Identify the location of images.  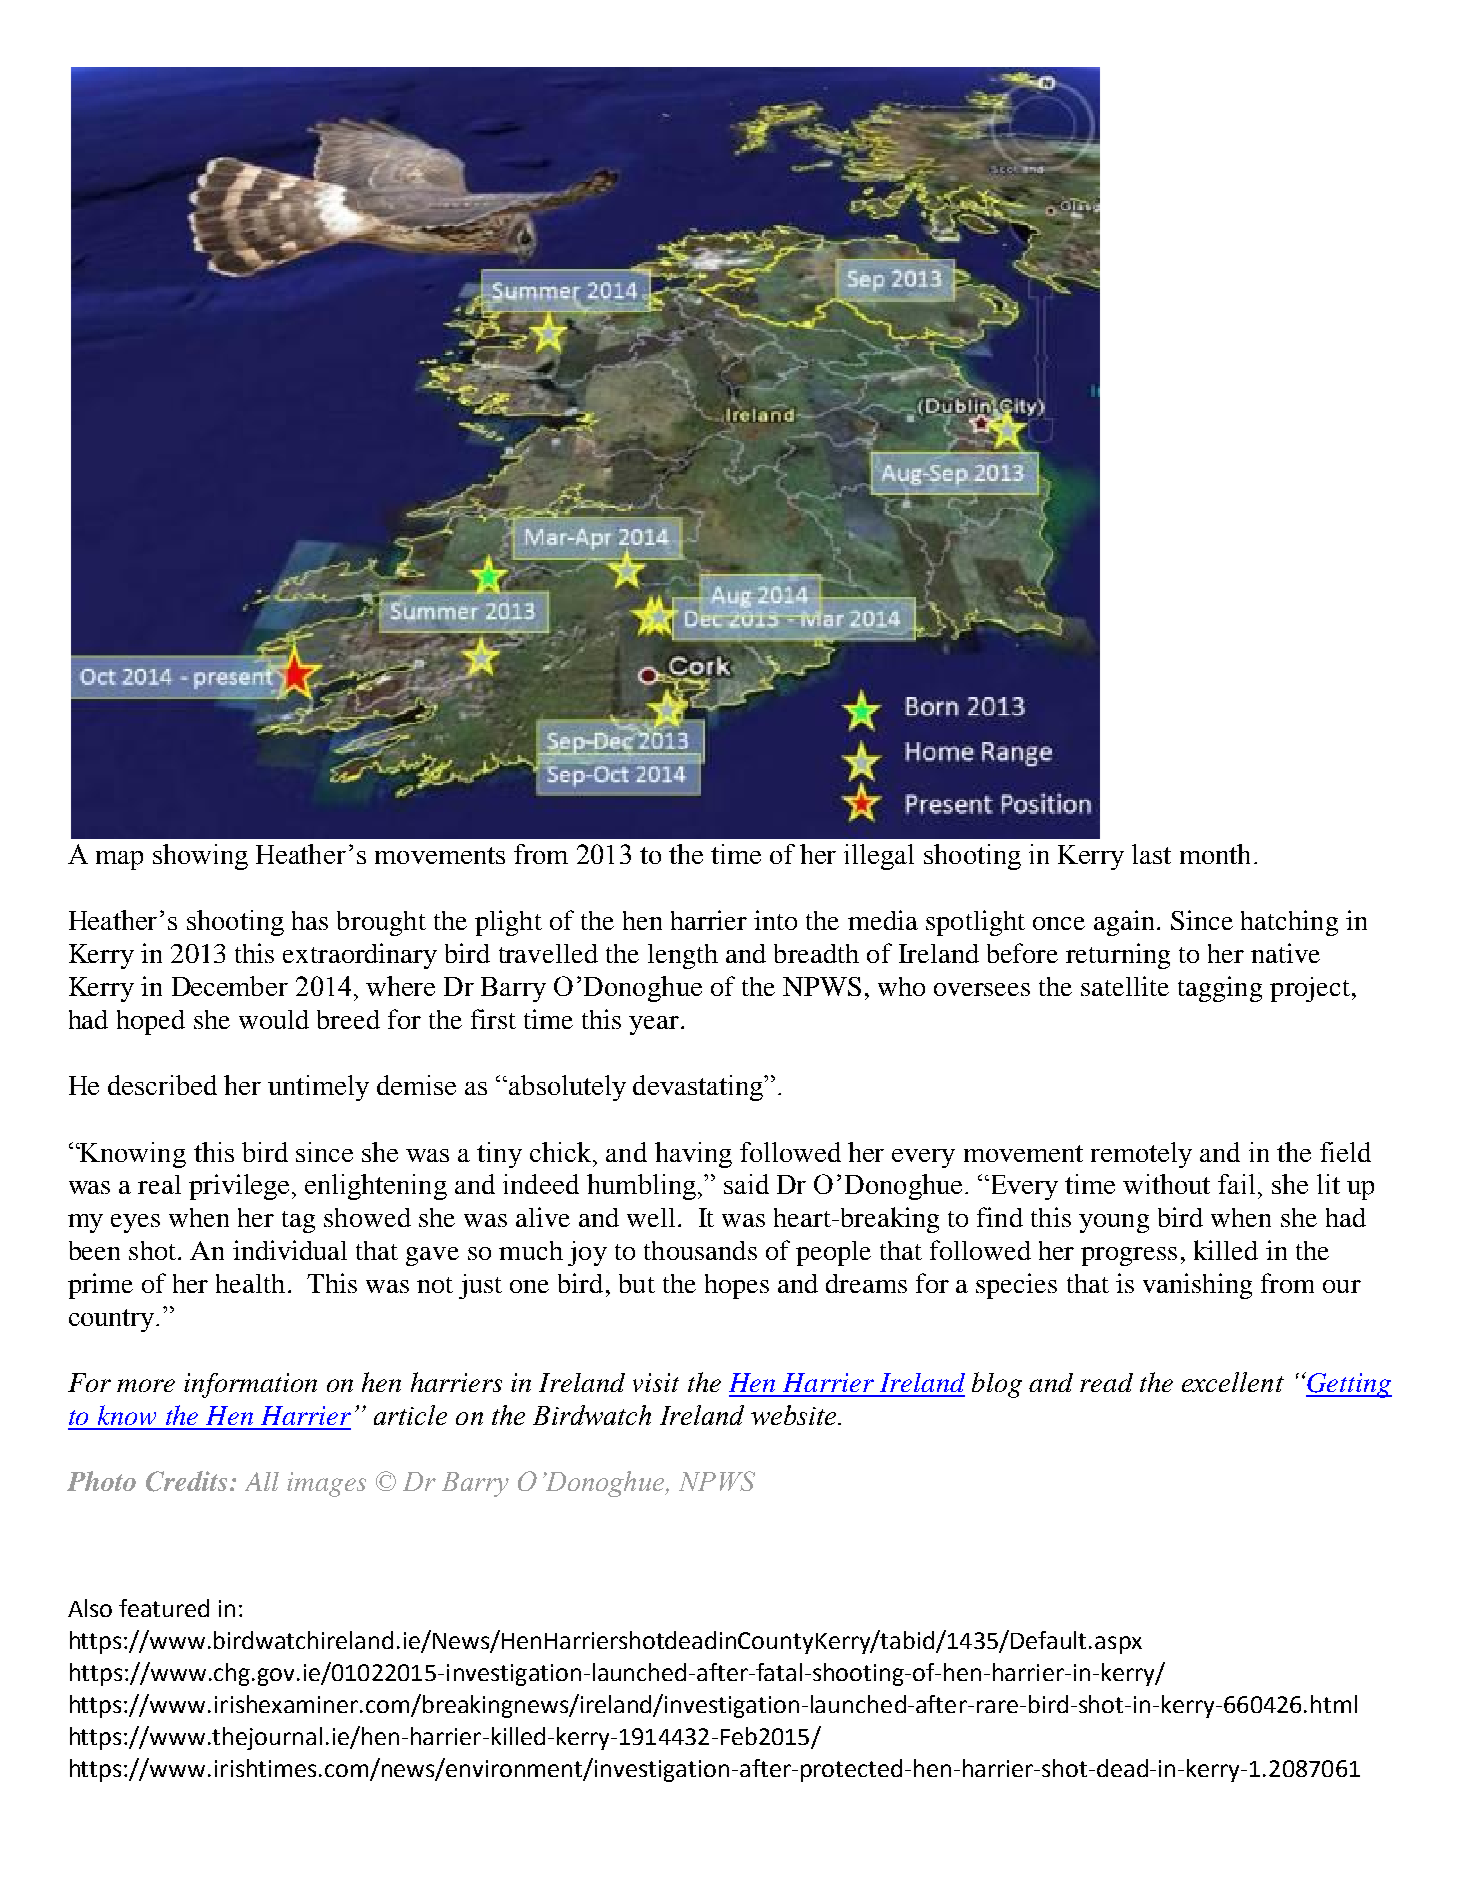
(326, 1484).
